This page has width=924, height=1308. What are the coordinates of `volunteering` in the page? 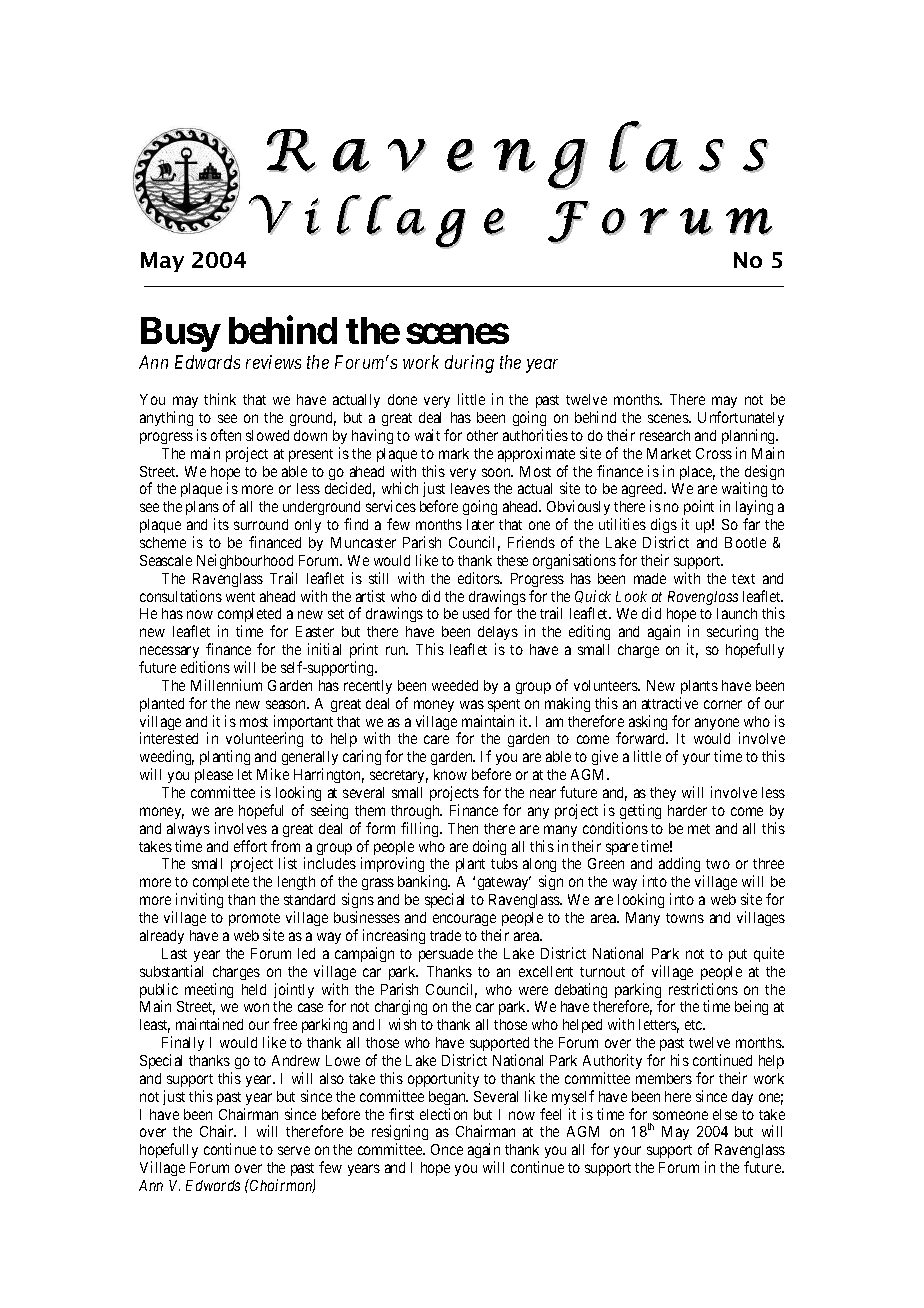 It's located at (264, 741).
